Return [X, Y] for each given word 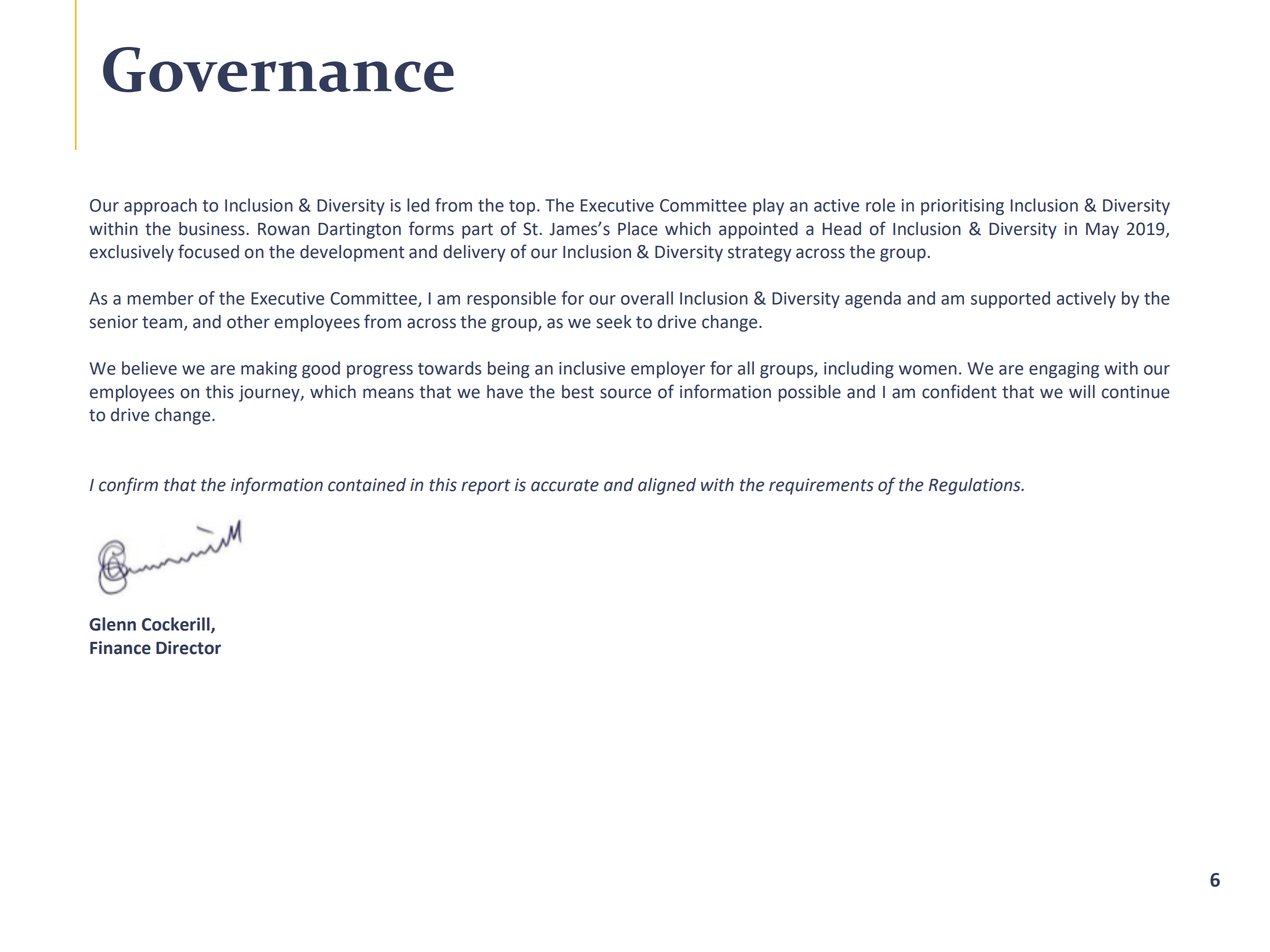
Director [188, 648]
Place [638, 229]
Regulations [976, 486]
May [1102, 231]
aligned [667, 486]
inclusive [592, 368]
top [522, 207]
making [269, 369]
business [213, 229]
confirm [128, 486]
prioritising [962, 207]
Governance [278, 70]
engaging [1064, 370]
